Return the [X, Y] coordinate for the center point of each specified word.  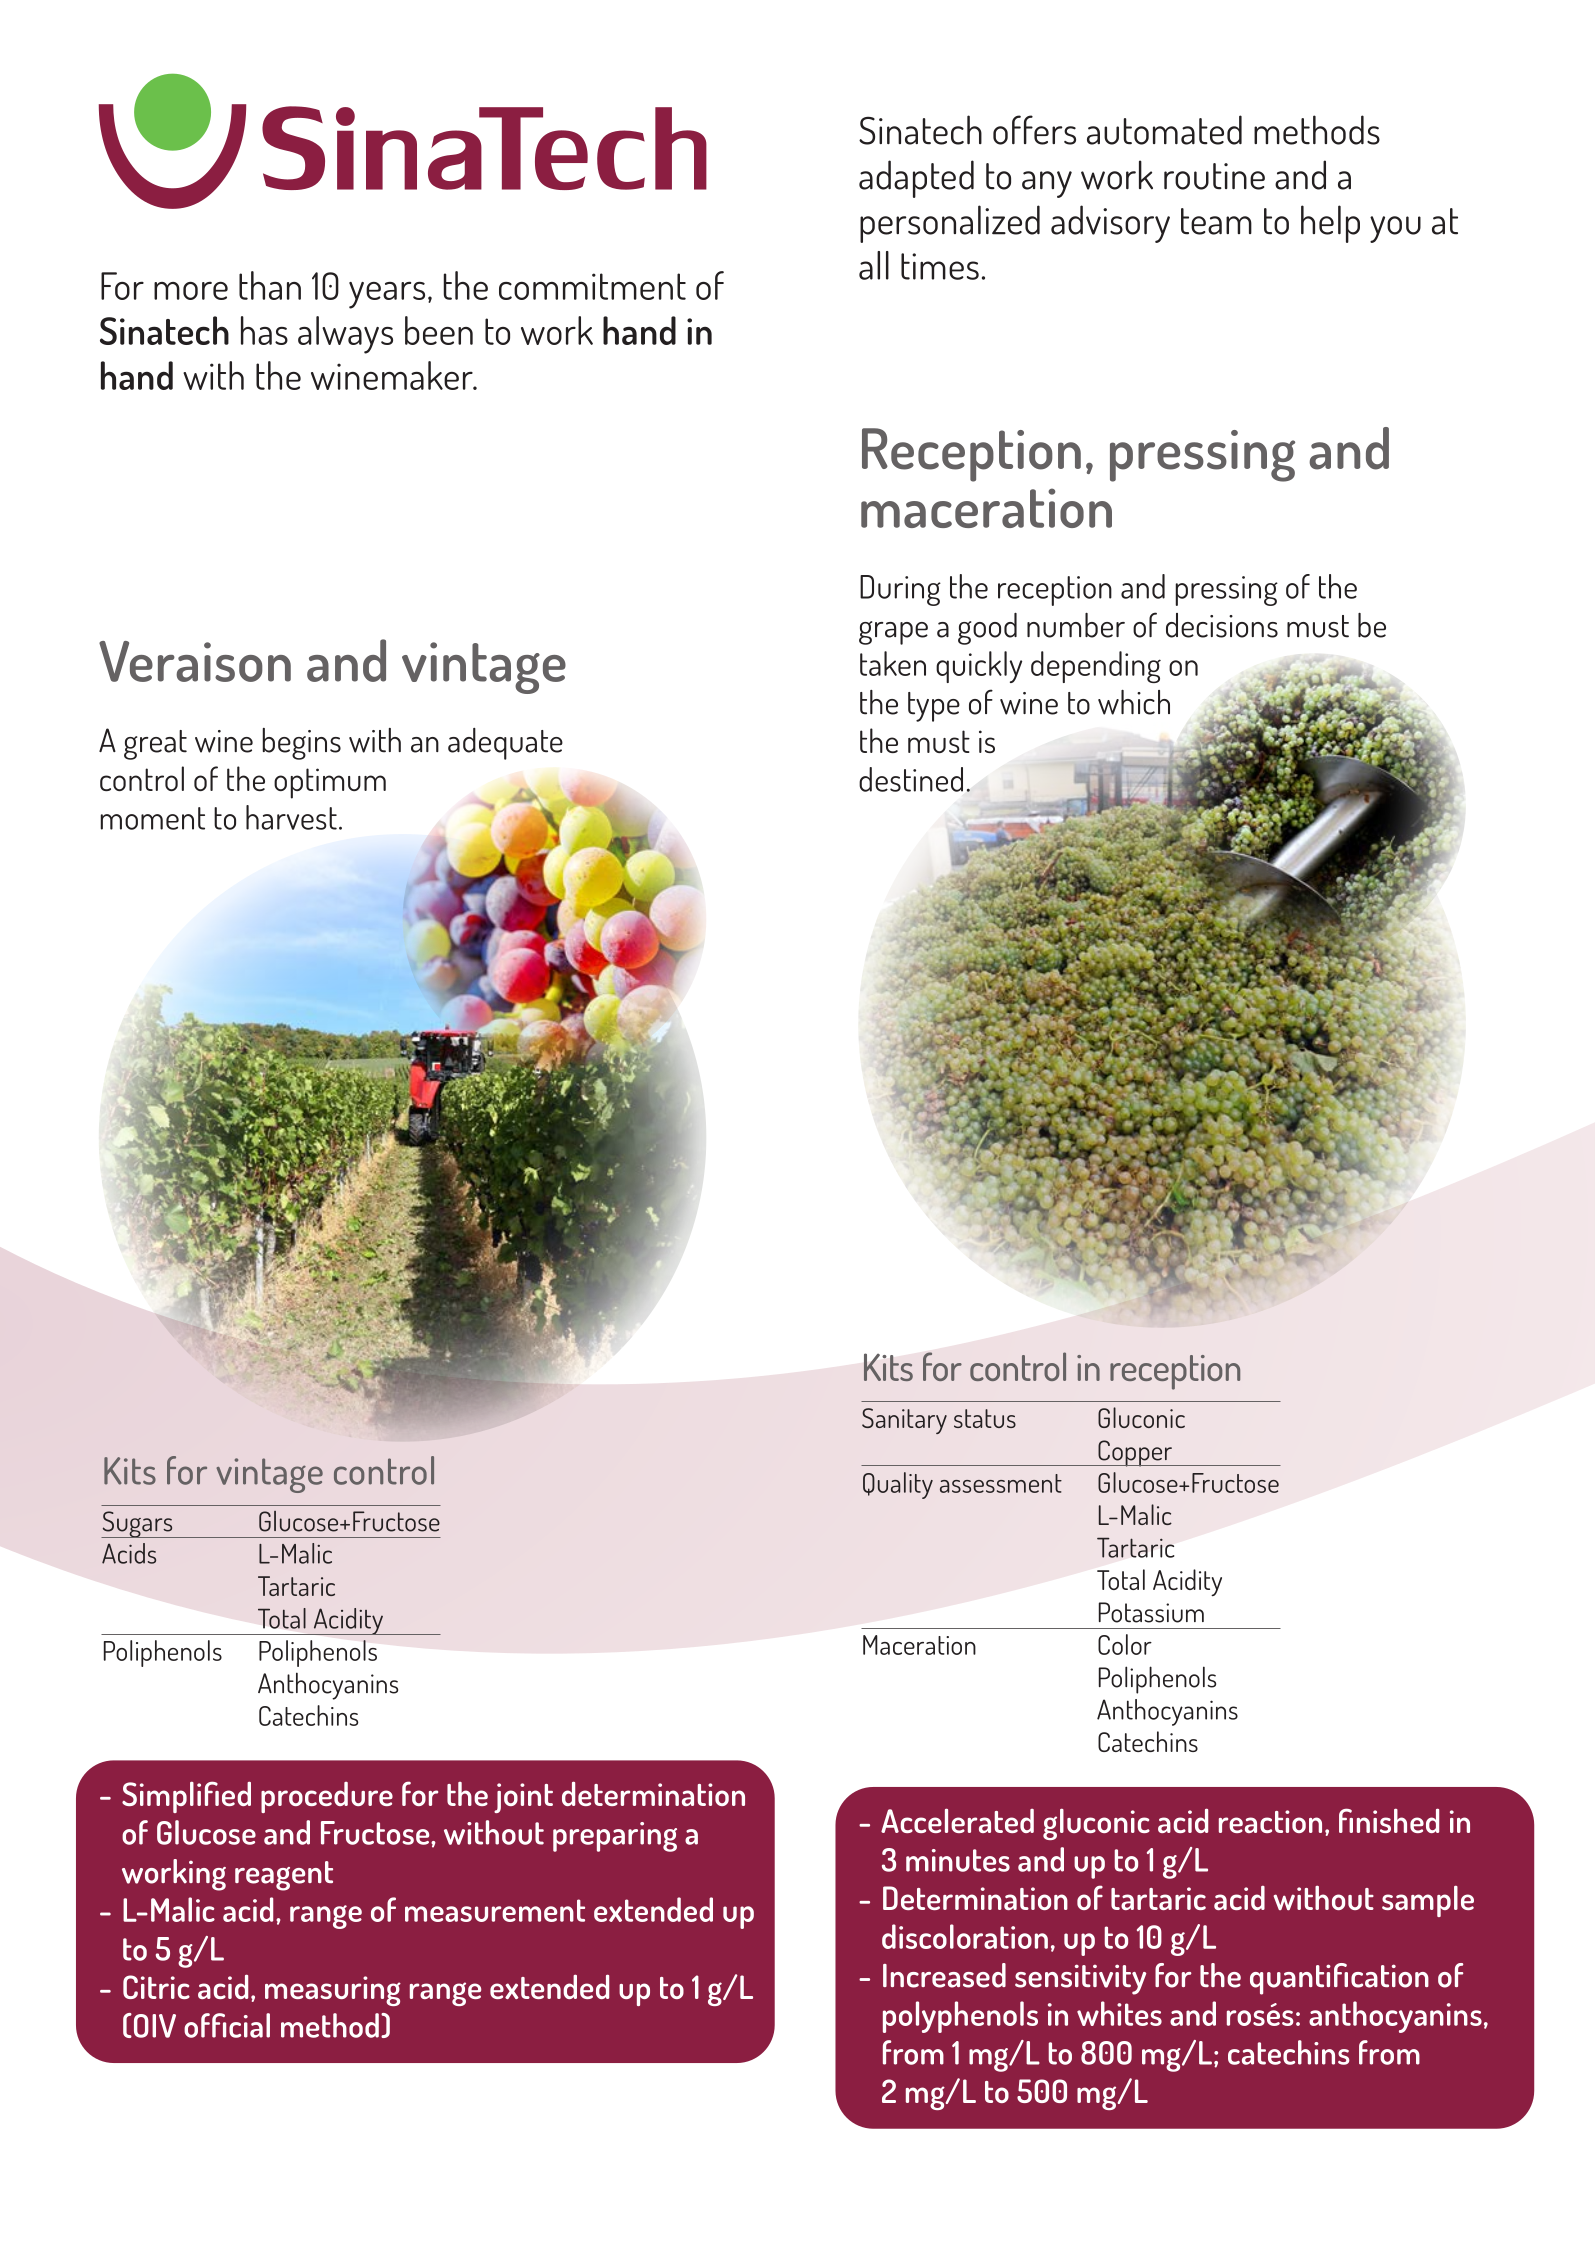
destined [911, 779]
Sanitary [904, 1421]
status [985, 1418]
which [1134, 702]
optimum [330, 783]
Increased [944, 1975]
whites [1119, 2013]
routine [1214, 176]
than [270, 285]
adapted [916, 179]
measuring [333, 1991]
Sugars [138, 1524]
